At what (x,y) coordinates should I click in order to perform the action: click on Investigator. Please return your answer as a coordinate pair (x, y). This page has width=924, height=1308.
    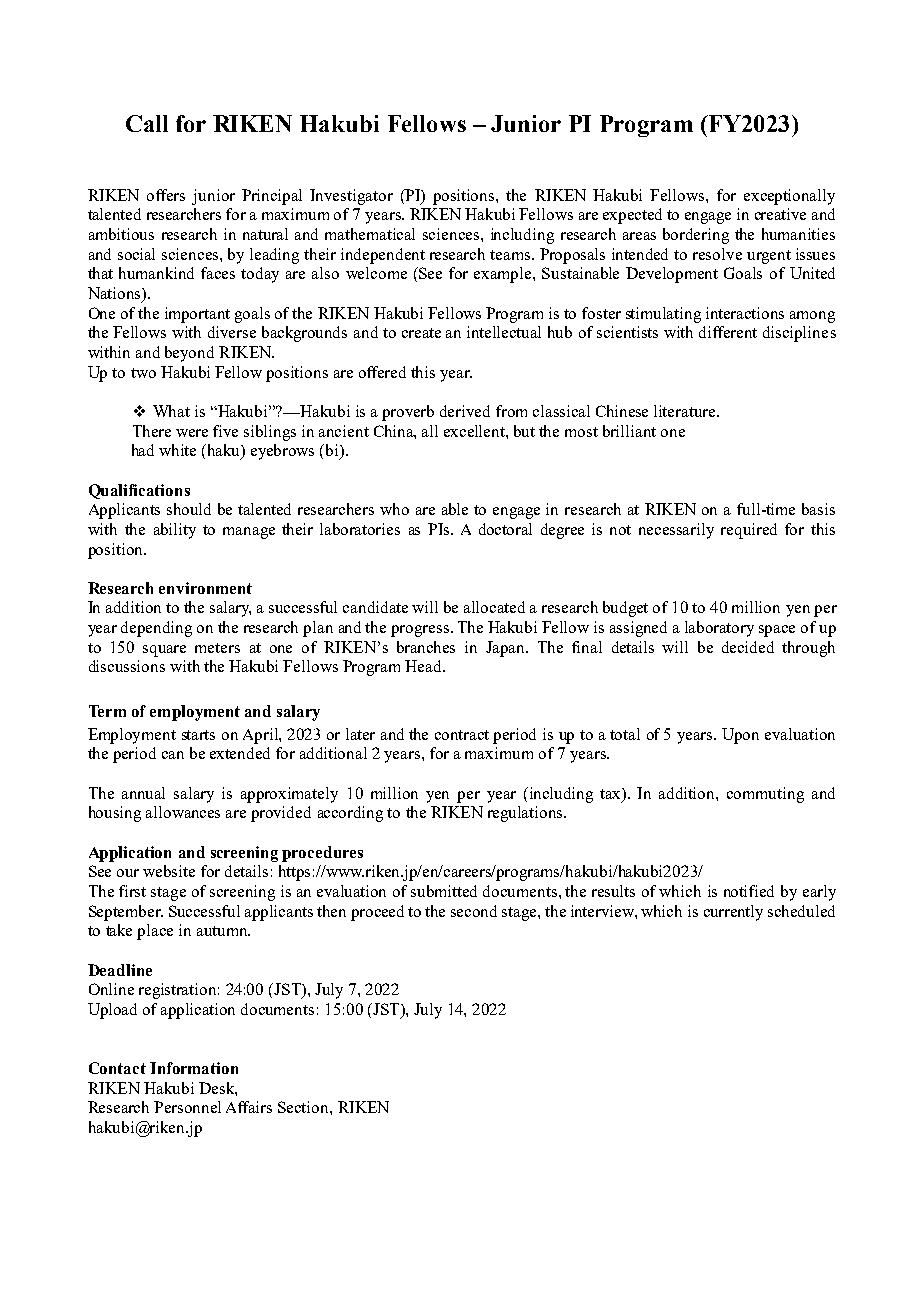
    Looking at the image, I should click on (351, 197).
